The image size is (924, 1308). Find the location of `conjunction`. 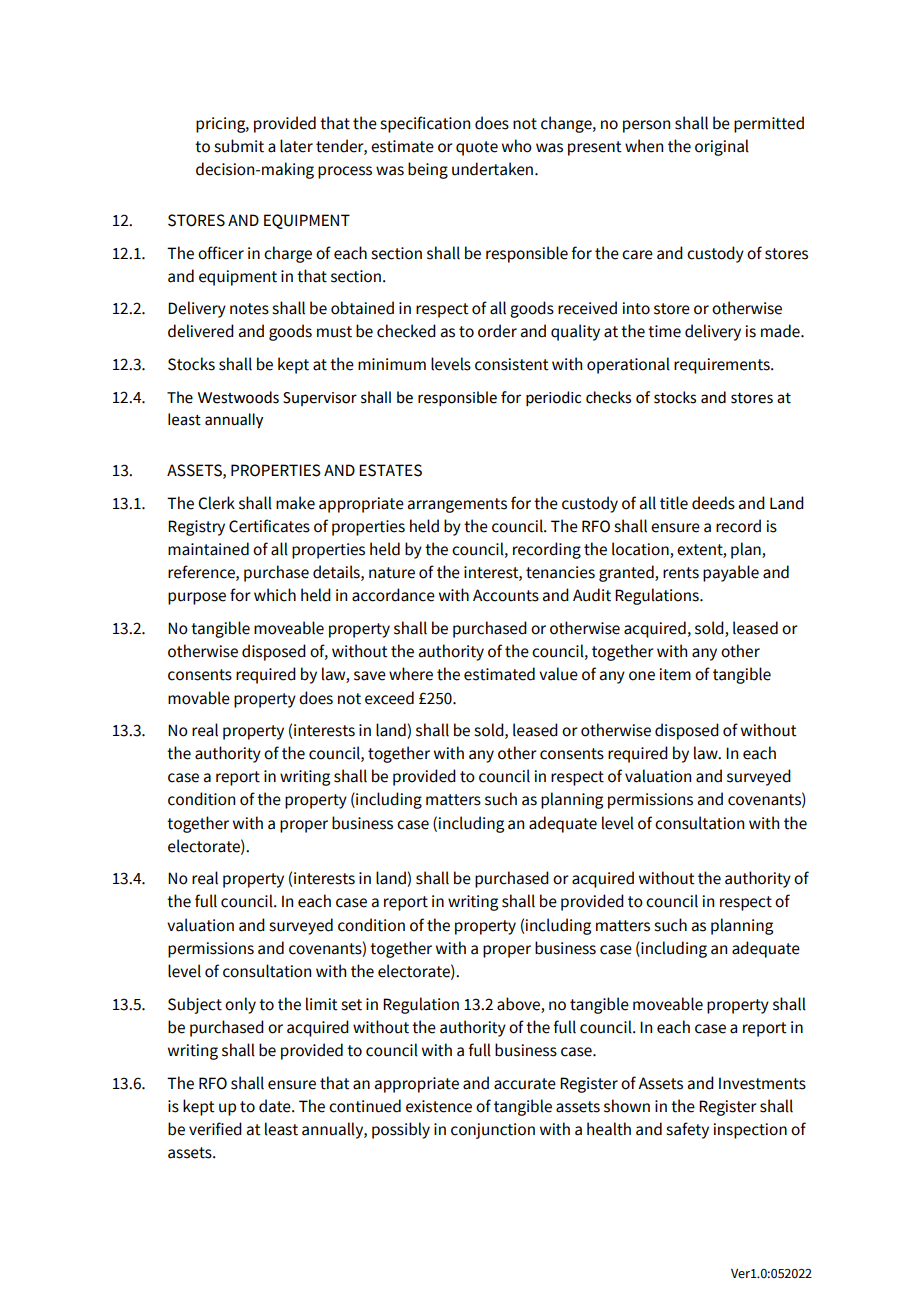

conjunction is located at coordinates (493, 1131).
